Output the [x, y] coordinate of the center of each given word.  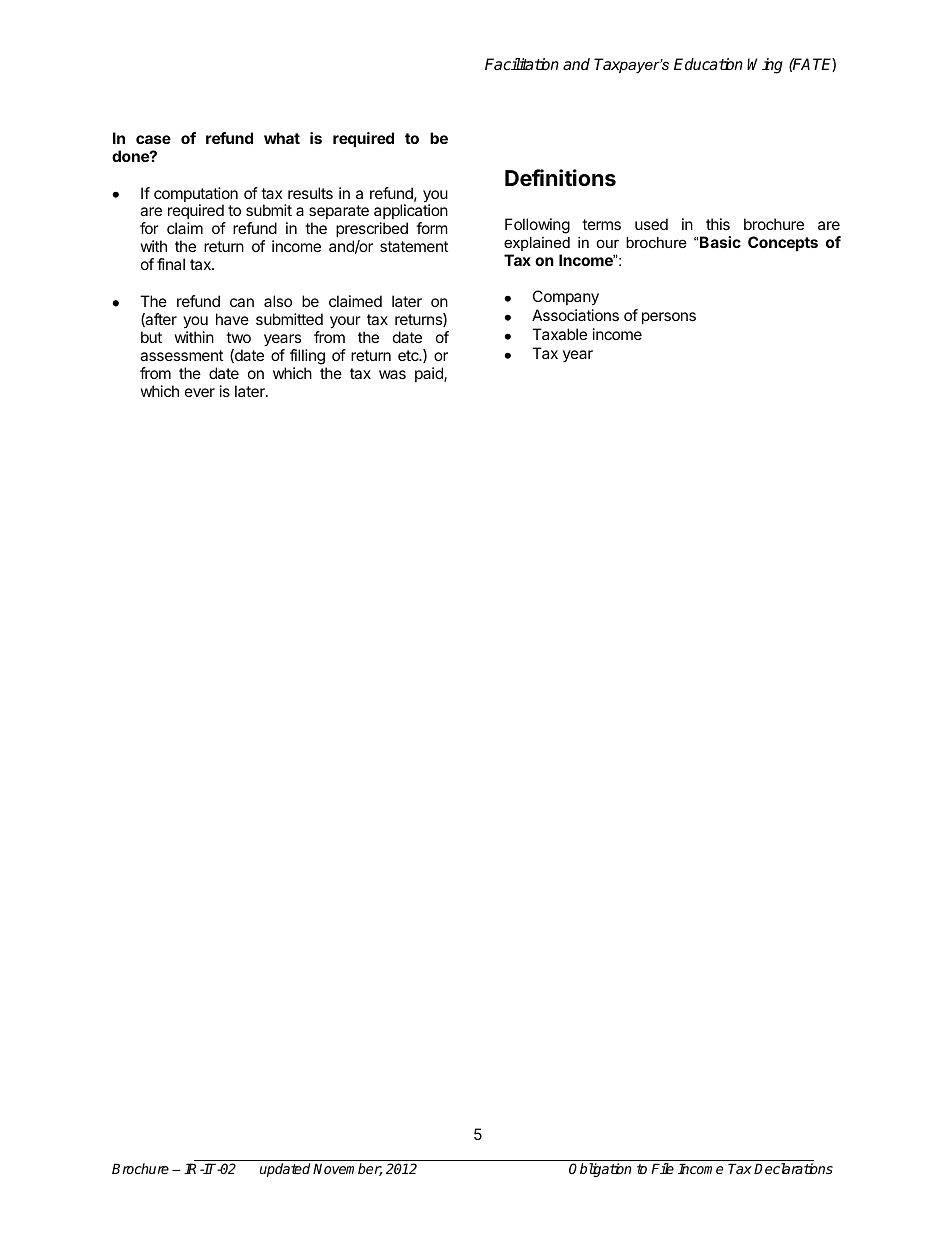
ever [200, 392]
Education [708, 64]
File [662, 1168]
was [392, 374]
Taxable [559, 334]
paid [430, 374]
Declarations [793, 1168]
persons [669, 318]
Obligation [600, 1170]
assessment [181, 355]
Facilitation [522, 64]
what [282, 138]
